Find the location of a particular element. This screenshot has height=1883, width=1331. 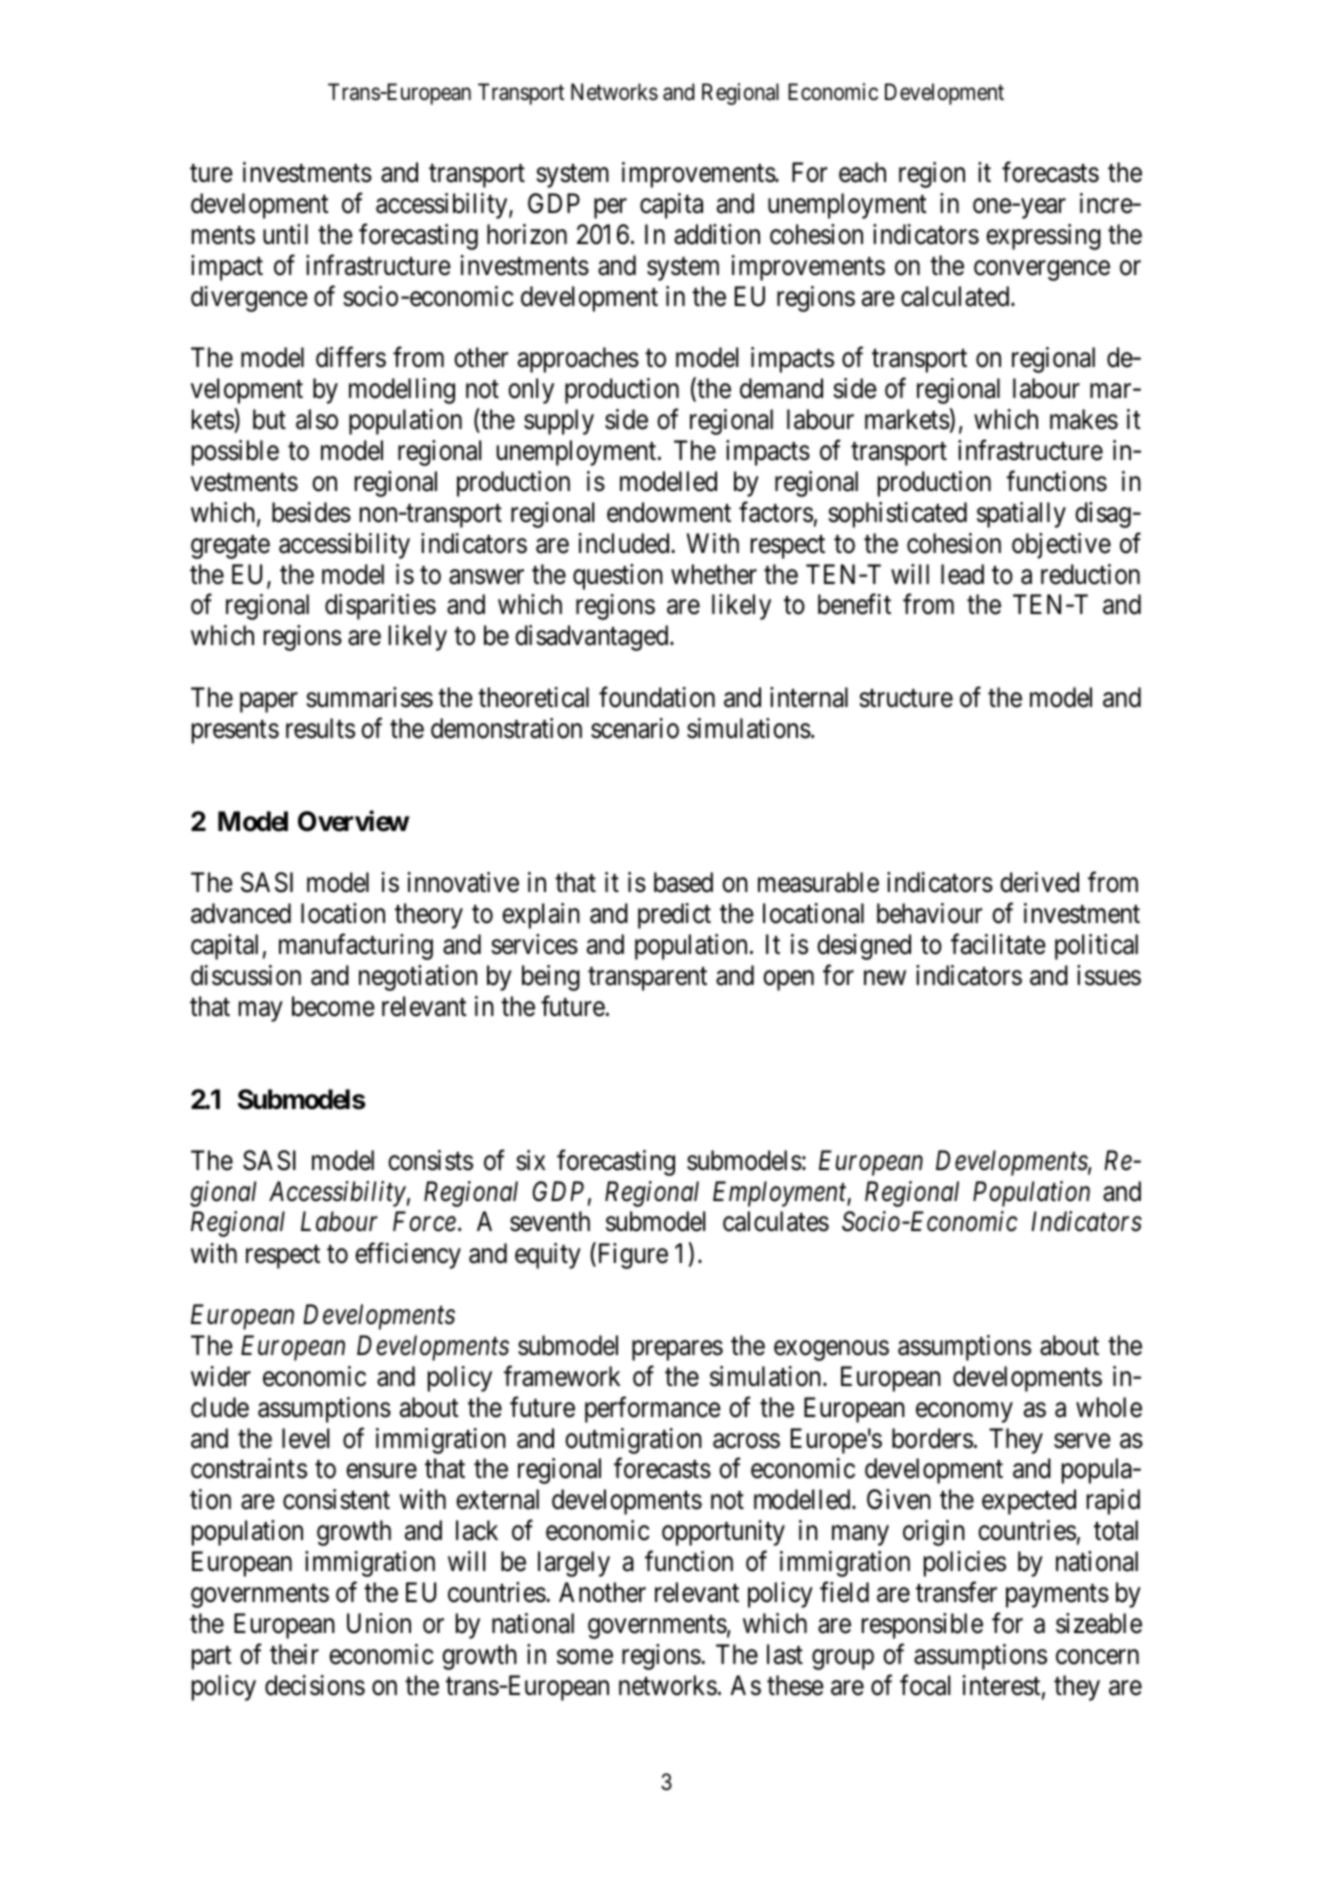

lead is located at coordinates (962, 574).
